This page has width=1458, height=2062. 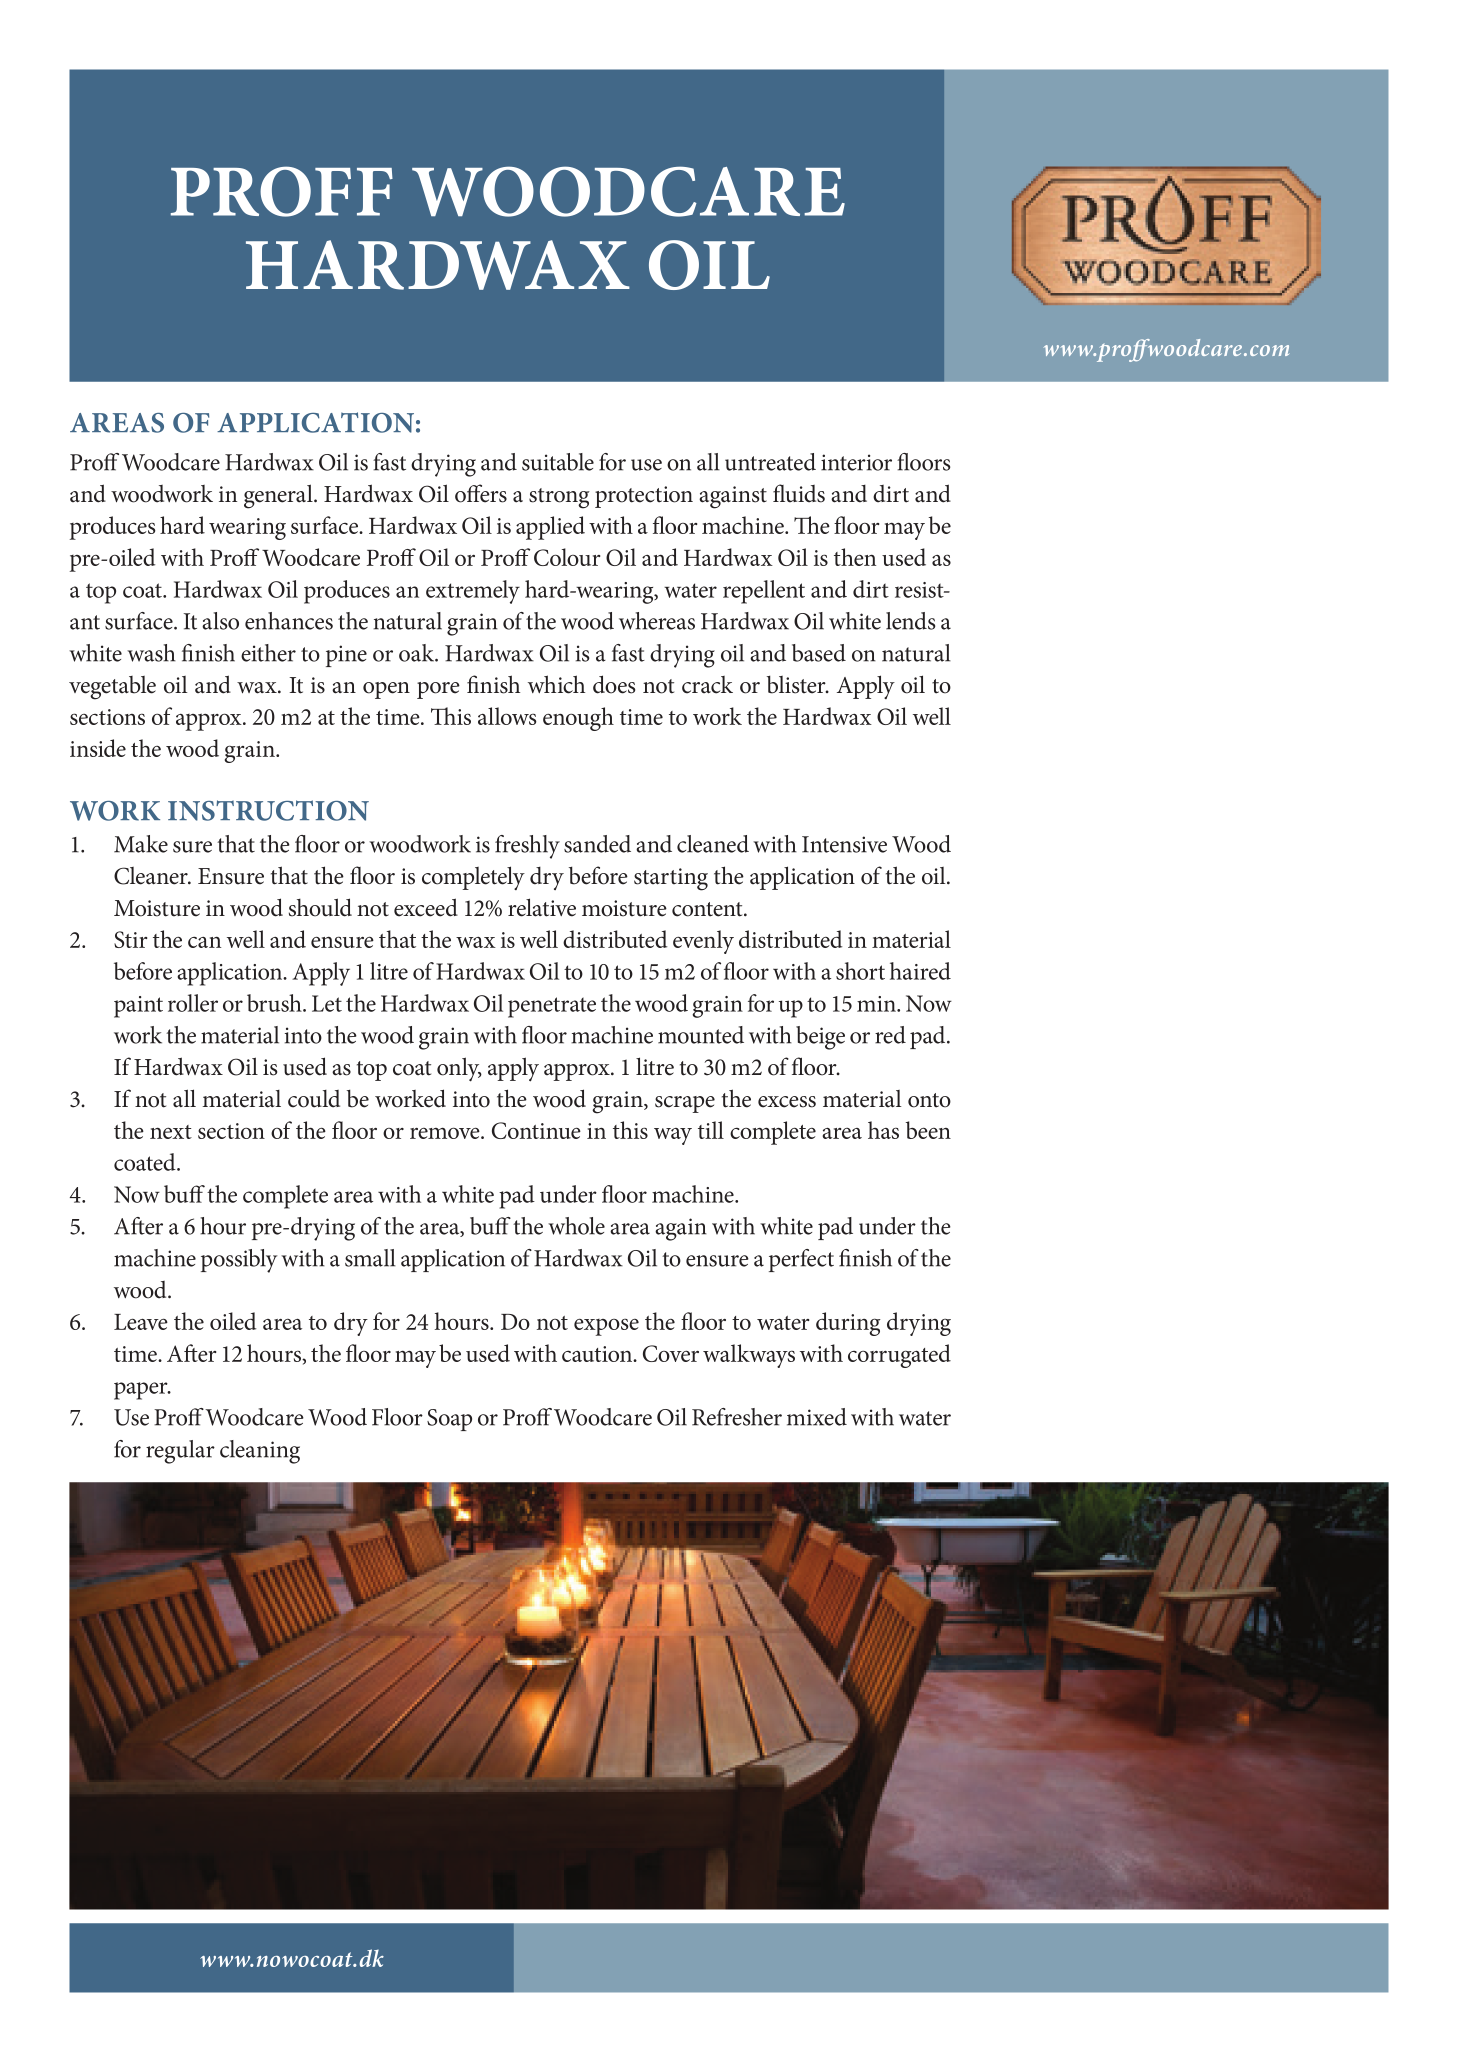 What do you see at coordinates (112, 688) in the page?
I see `vegetable` at bounding box center [112, 688].
